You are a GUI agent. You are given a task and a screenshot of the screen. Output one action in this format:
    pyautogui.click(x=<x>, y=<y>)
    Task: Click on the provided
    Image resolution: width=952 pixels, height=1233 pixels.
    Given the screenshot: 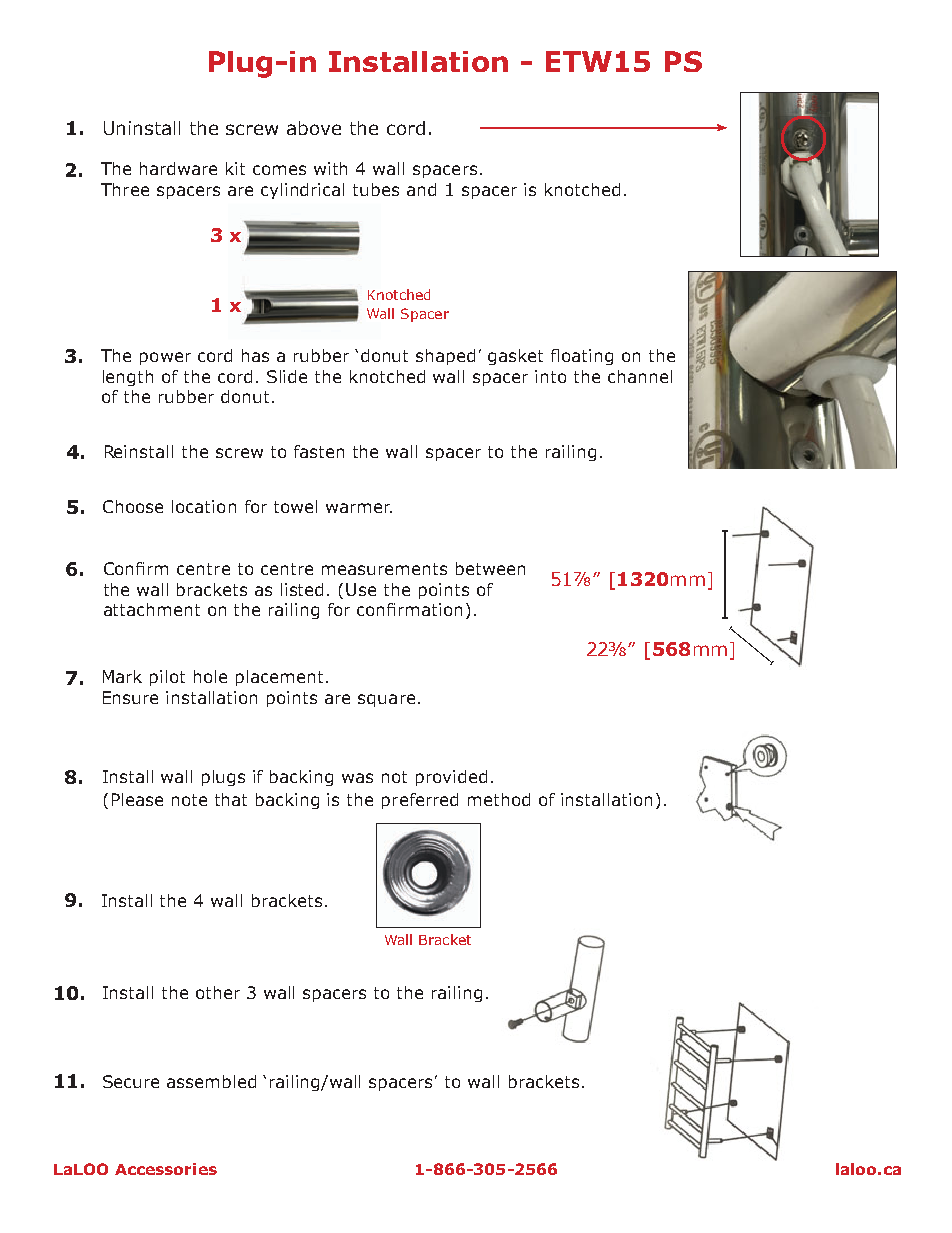 What is the action you would take?
    pyautogui.click(x=451, y=778)
